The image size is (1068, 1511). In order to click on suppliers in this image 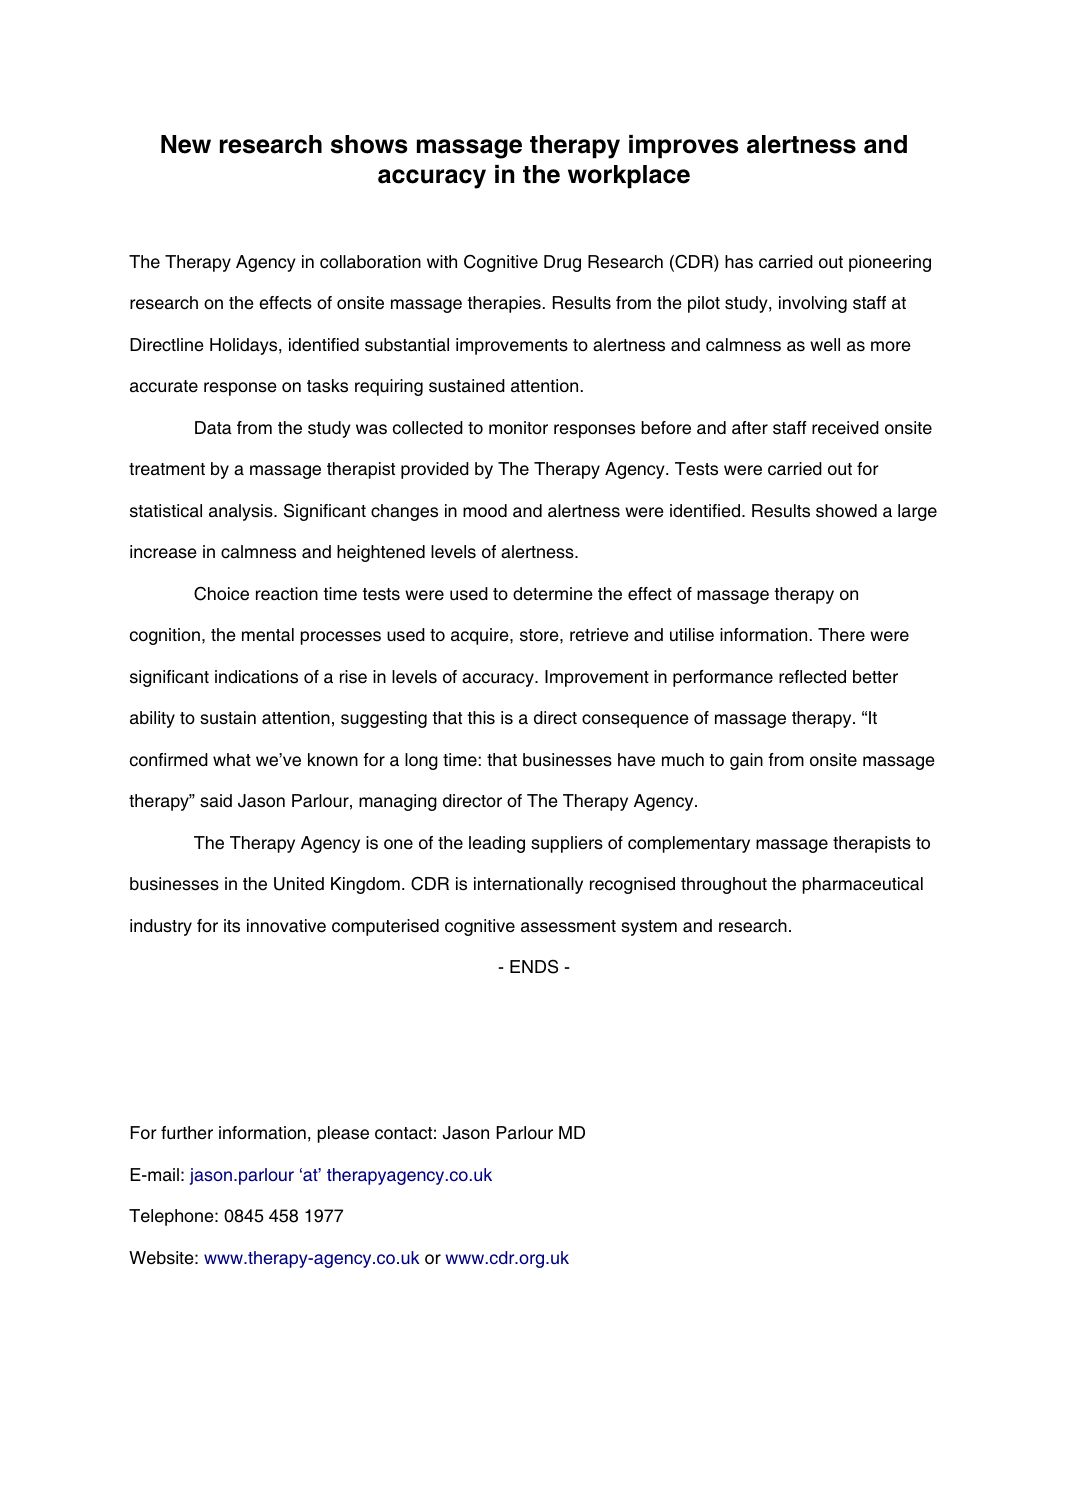, I will do `click(567, 844)`.
